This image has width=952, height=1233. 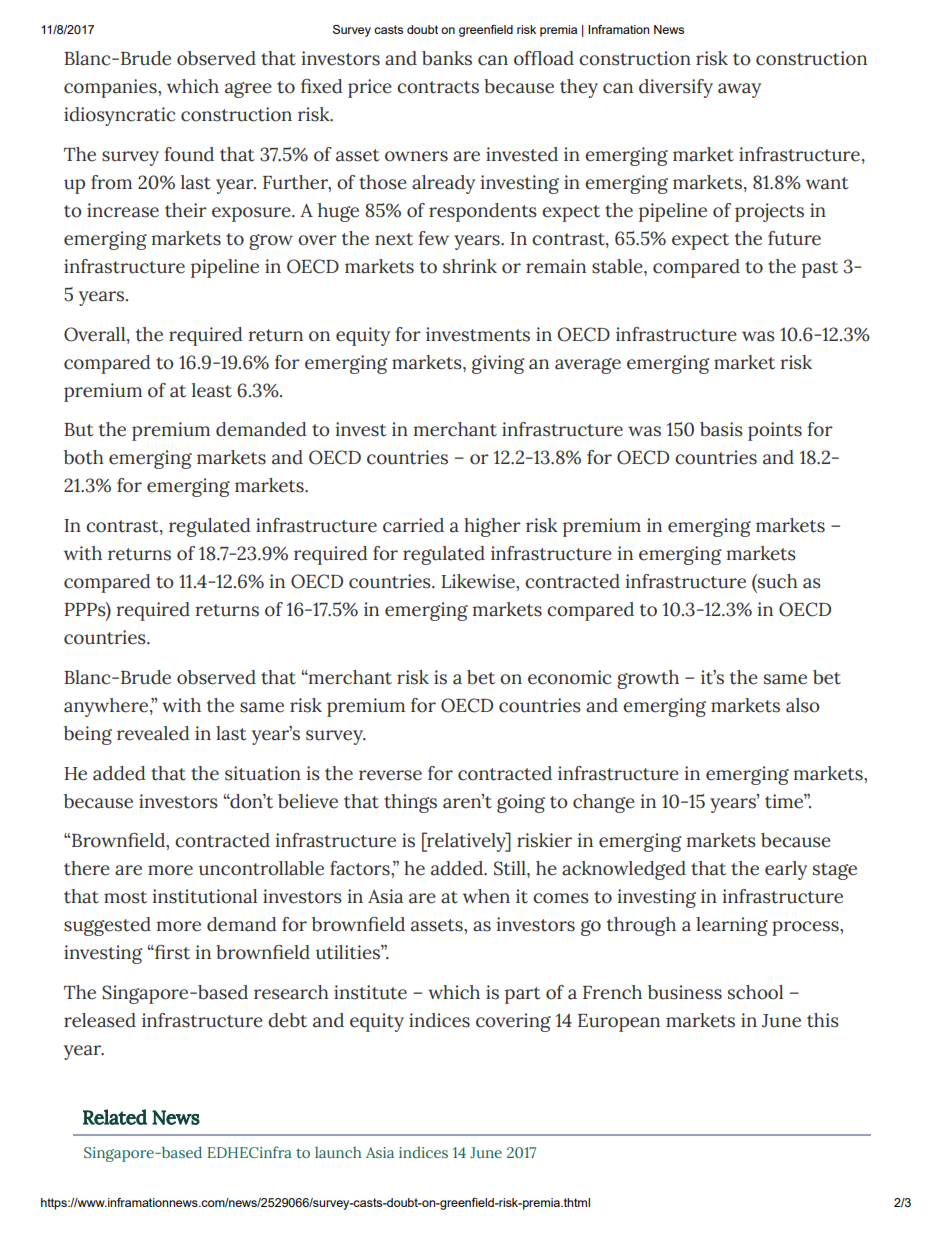 I want to click on away, so click(x=739, y=90).
